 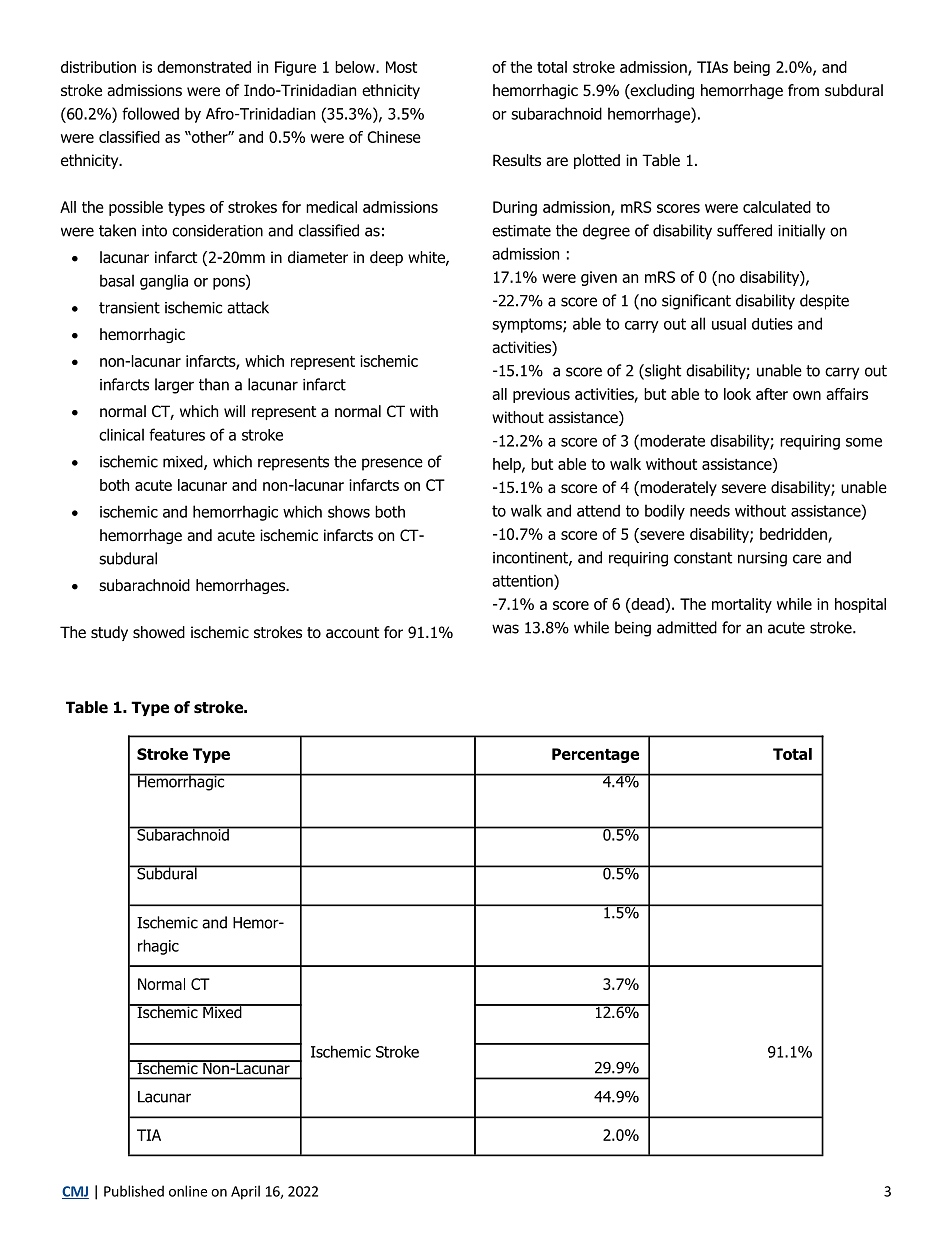 I want to click on online, so click(x=188, y=1191).
